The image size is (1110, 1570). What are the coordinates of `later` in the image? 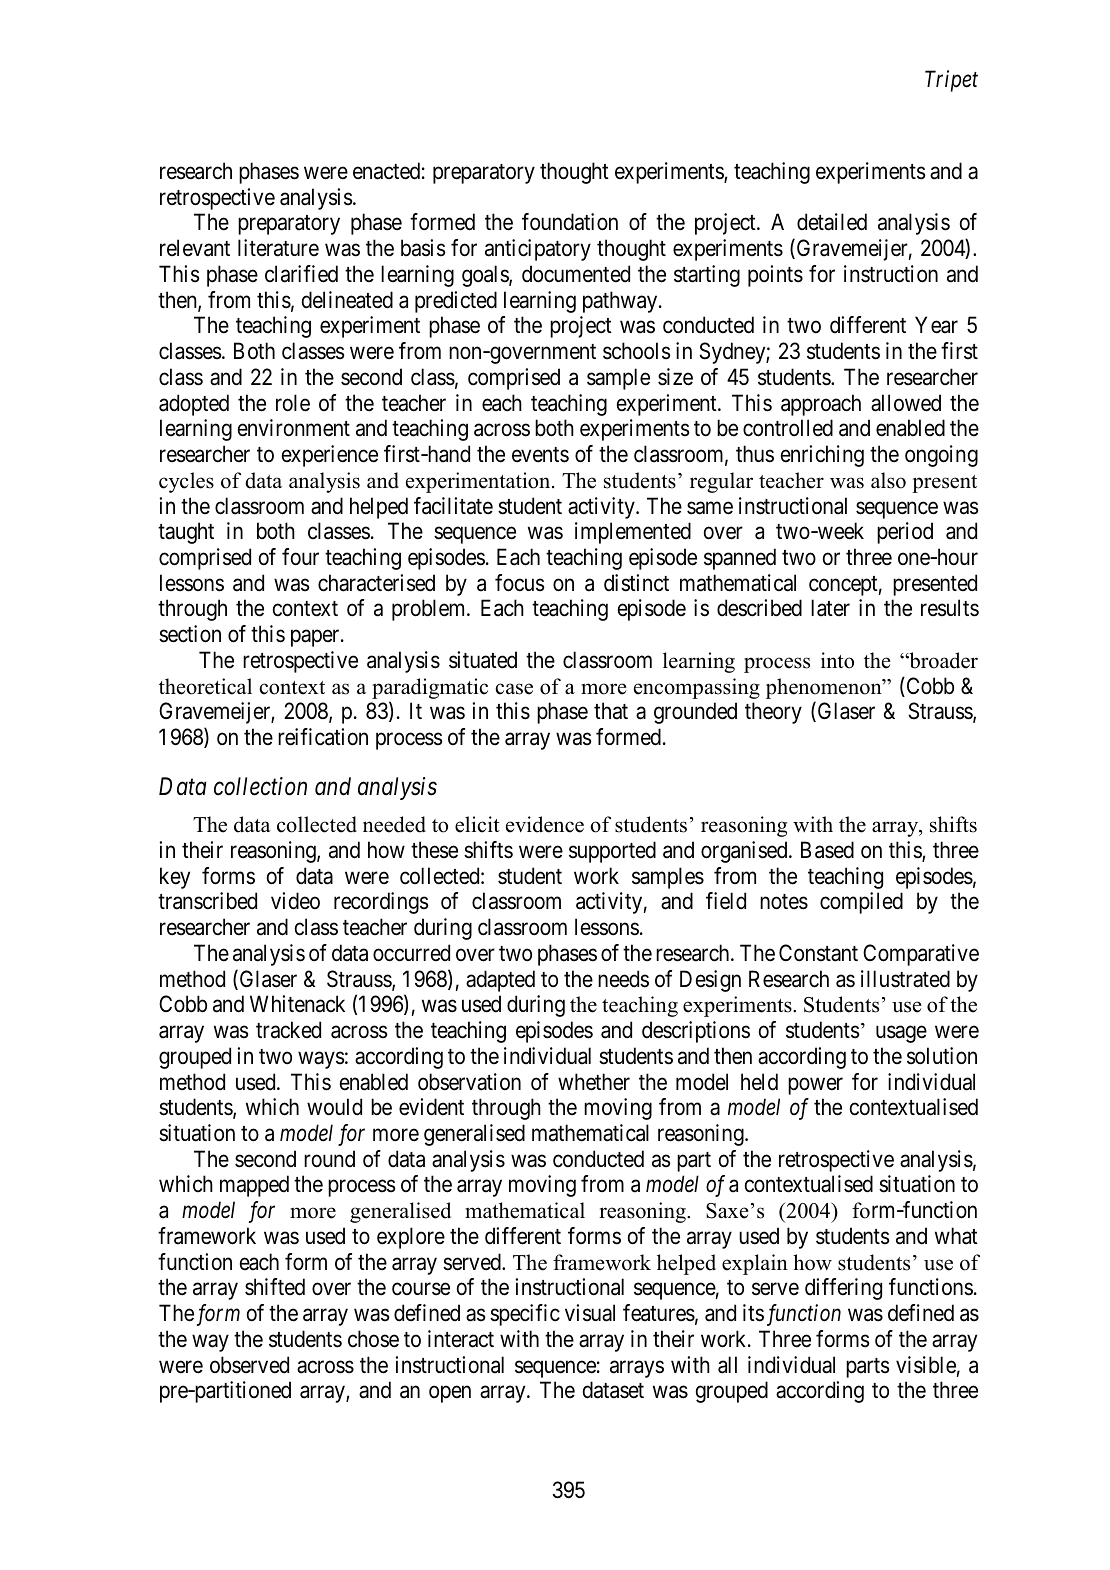 It's located at (830, 608).
